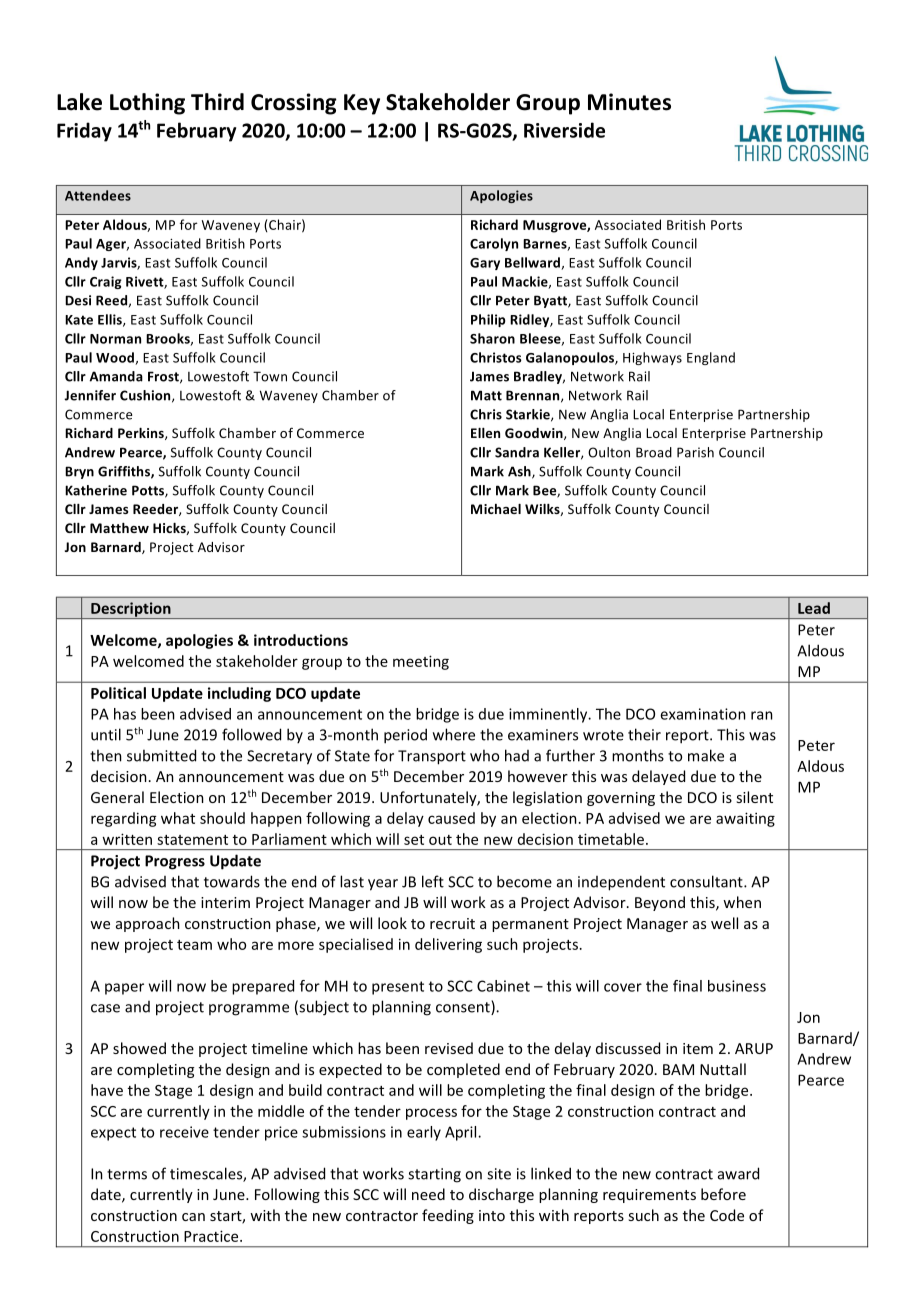 The height and width of the document is (1308, 924). Describe the element at coordinates (193, 1217) in the document. I see `can` at that location.
